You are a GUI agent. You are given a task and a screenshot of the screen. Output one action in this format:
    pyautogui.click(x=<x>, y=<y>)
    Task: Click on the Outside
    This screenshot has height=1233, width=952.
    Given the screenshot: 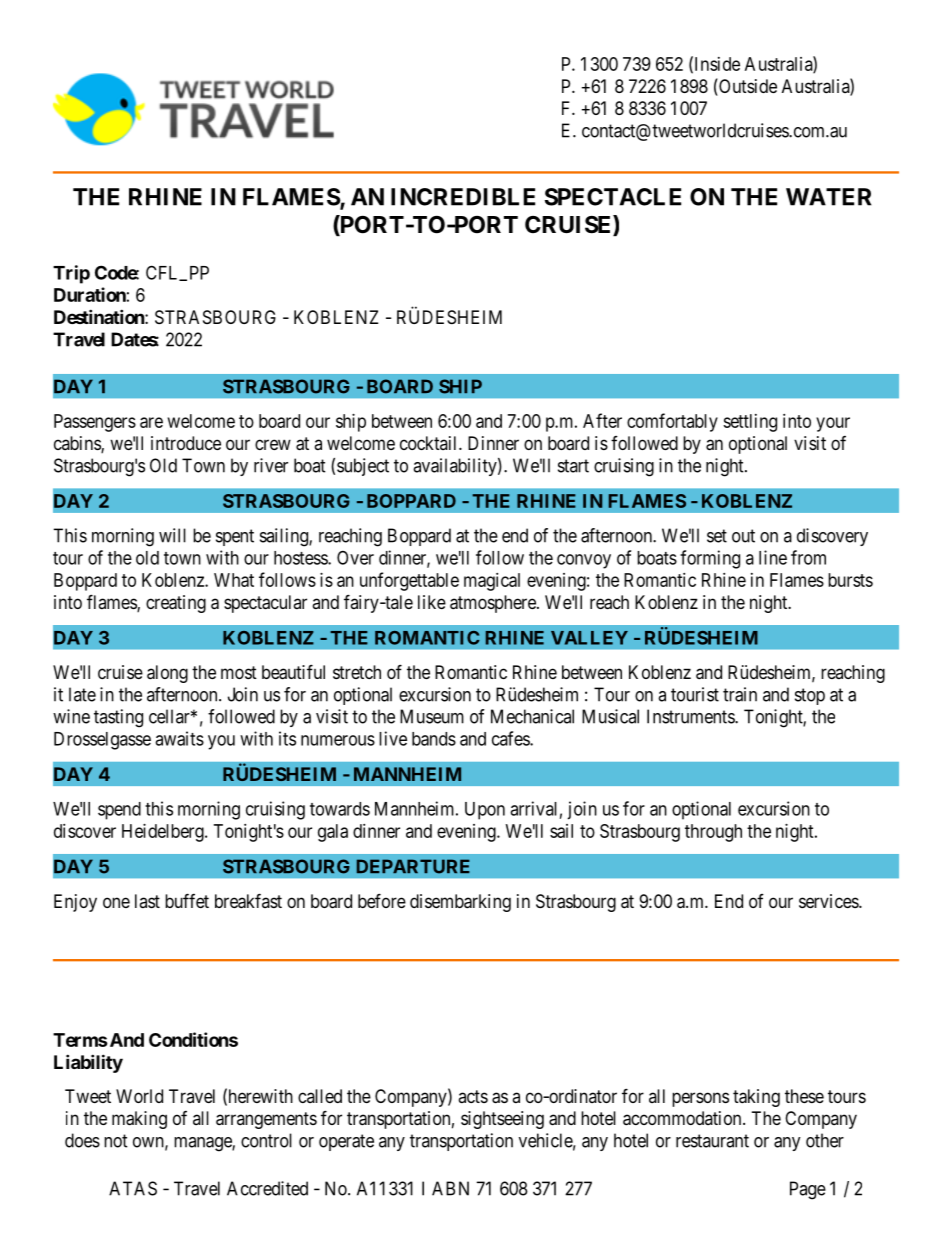 What is the action you would take?
    pyautogui.click(x=747, y=87)
